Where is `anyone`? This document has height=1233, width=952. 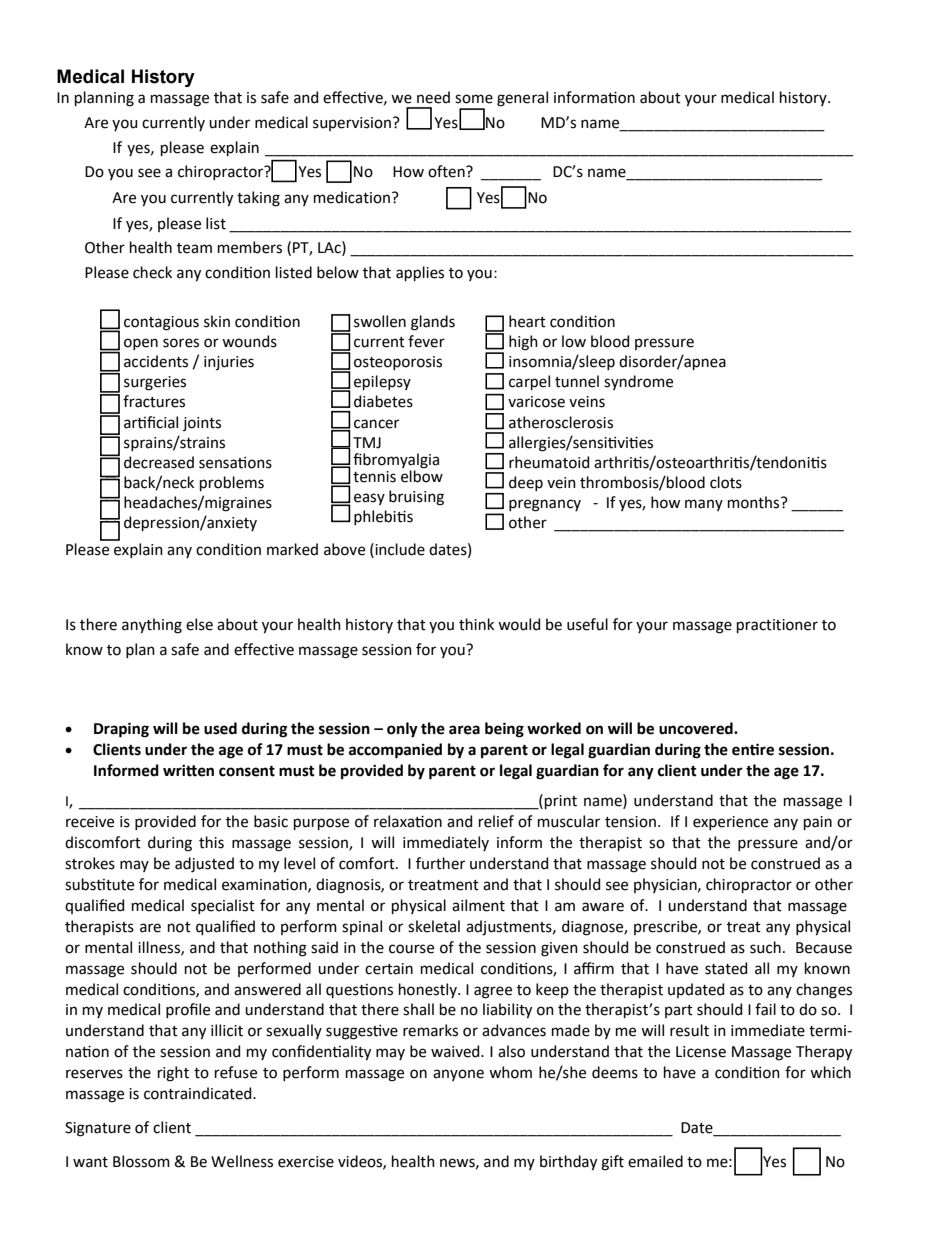 anyone is located at coordinates (458, 1075).
